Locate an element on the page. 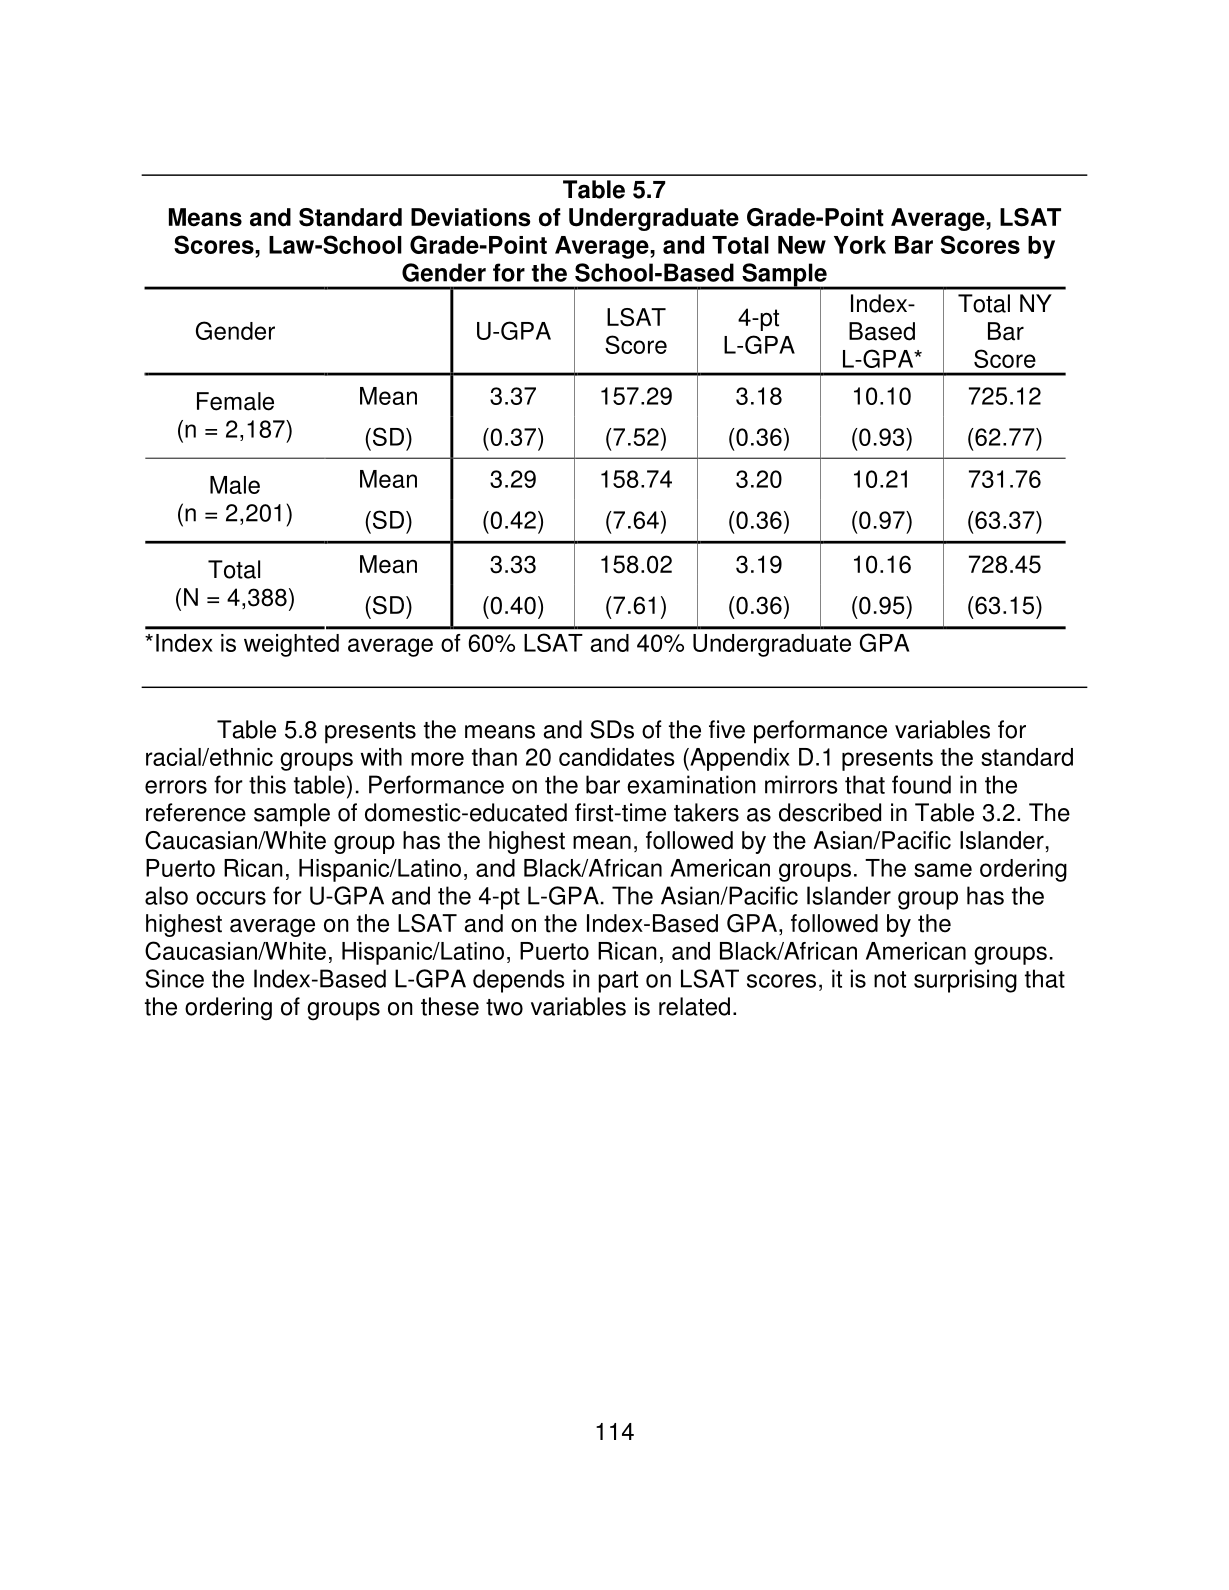  five is located at coordinates (727, 729).
